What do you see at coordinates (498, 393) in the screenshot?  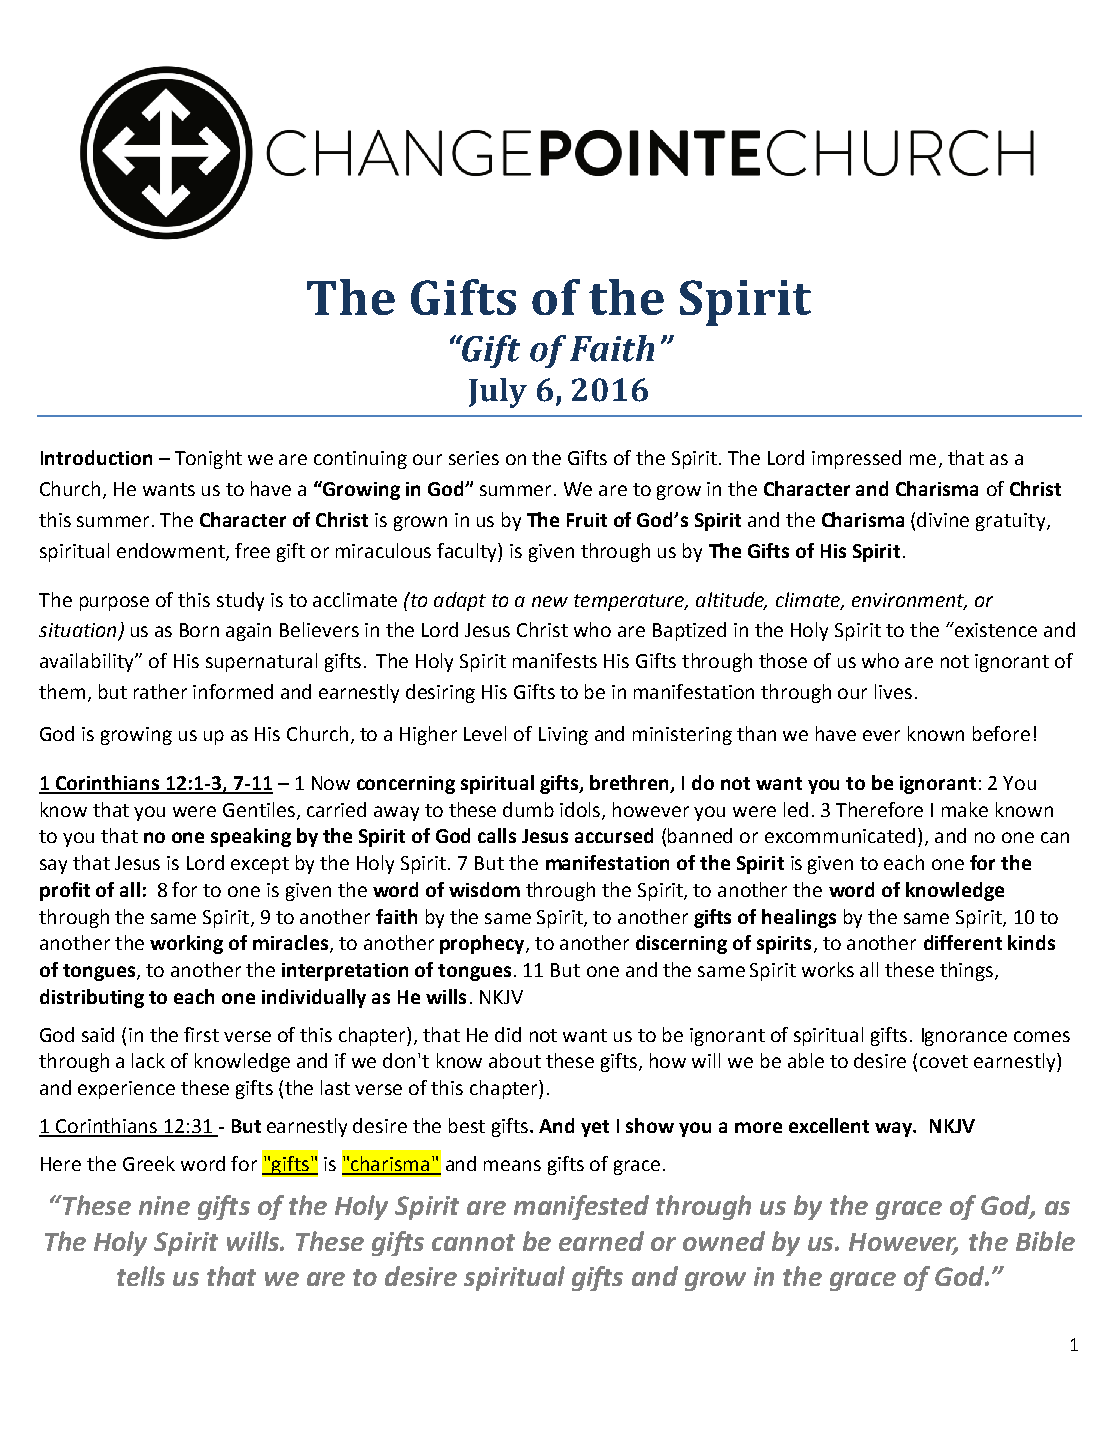 I see `July` at bounding box center [498, 393].
